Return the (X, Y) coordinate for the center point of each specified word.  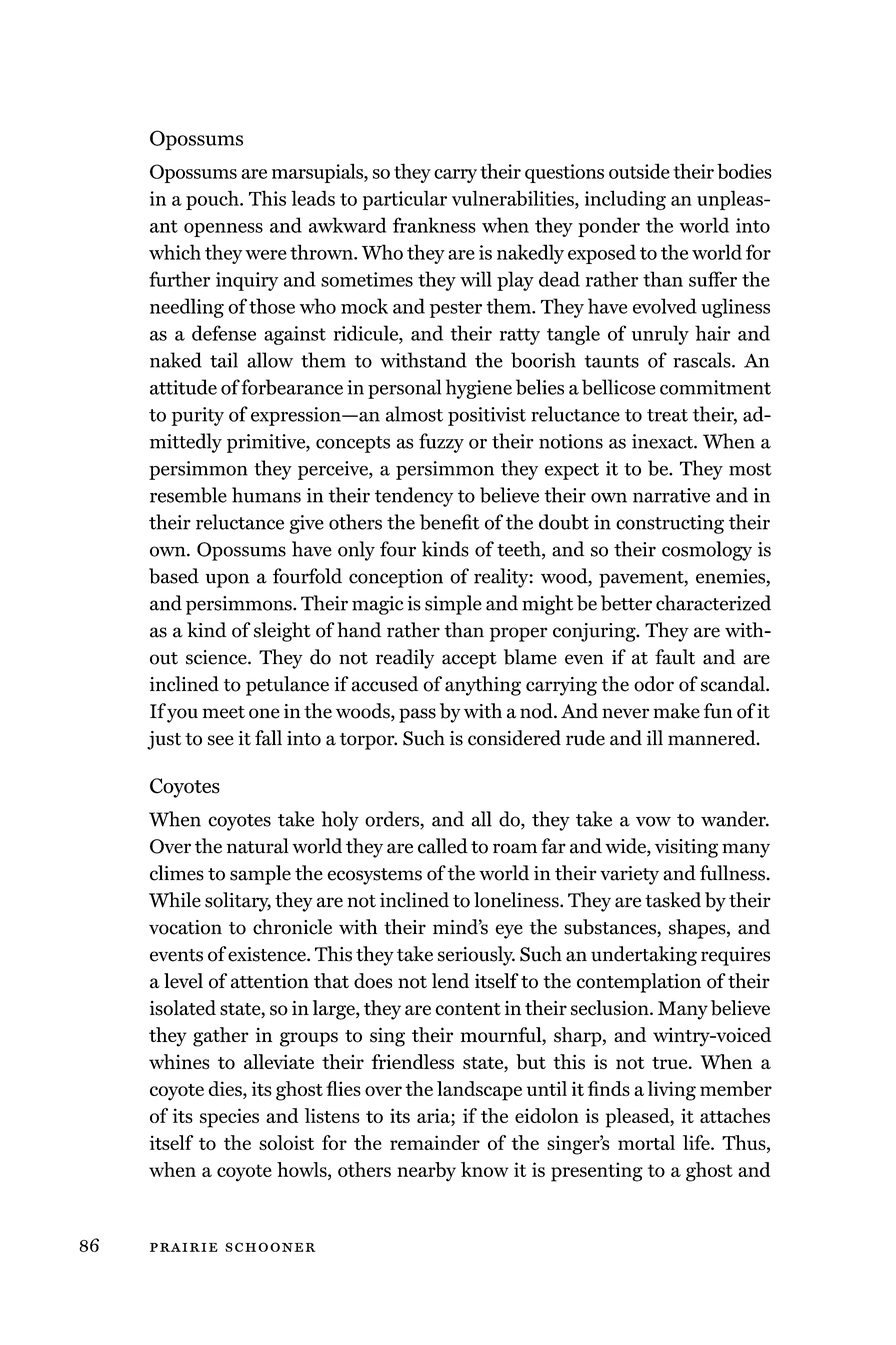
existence (268, 954)
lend (450, 981)
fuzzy (441, 443)
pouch (213, 200)
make (676, 711)
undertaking (644, 956)
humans (266, 495)
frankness (434, 225)
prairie (184, 1247)
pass (417, 715)
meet (223, 712)
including (625, 200)
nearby (426, 1172)
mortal (646, 1142)
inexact (663, 441)
